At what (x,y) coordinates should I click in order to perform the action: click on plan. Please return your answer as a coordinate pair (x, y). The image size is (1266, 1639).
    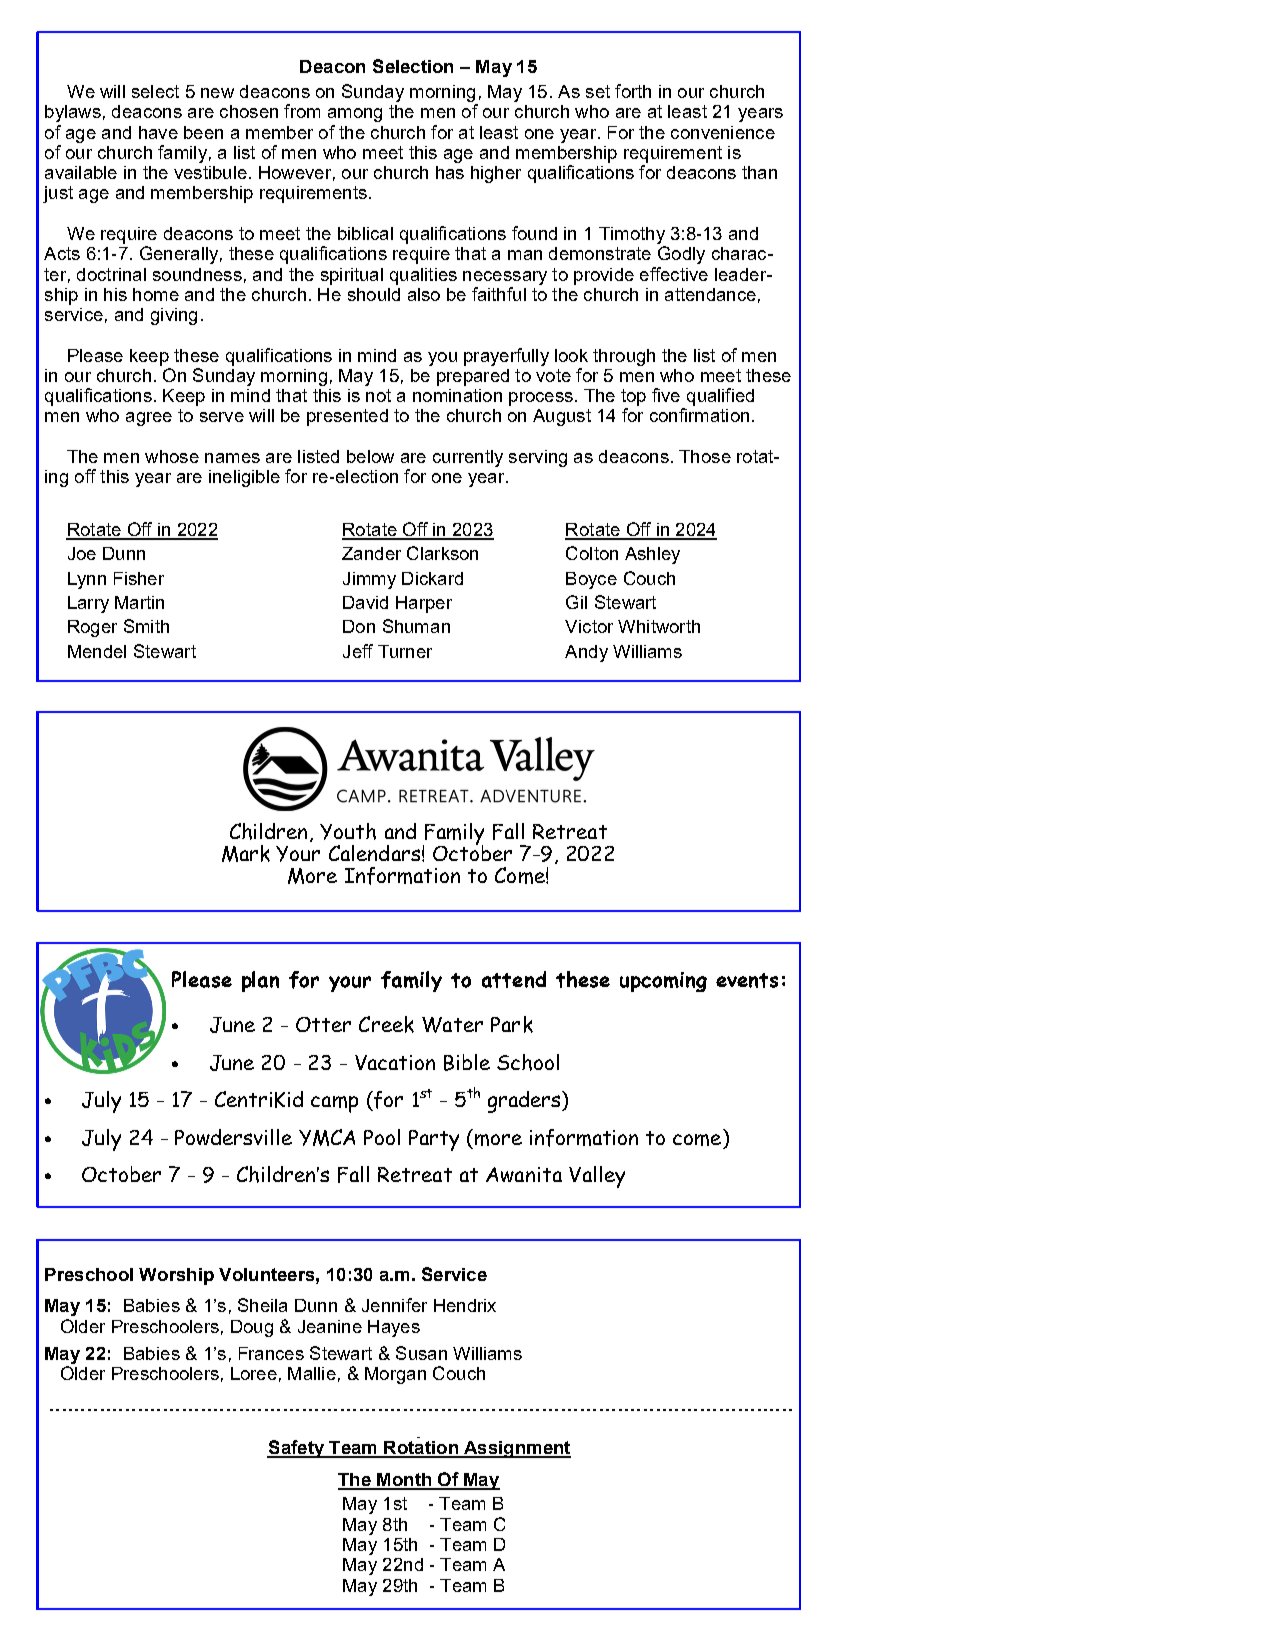
    Looking at the image, I should click on (260, 981).
